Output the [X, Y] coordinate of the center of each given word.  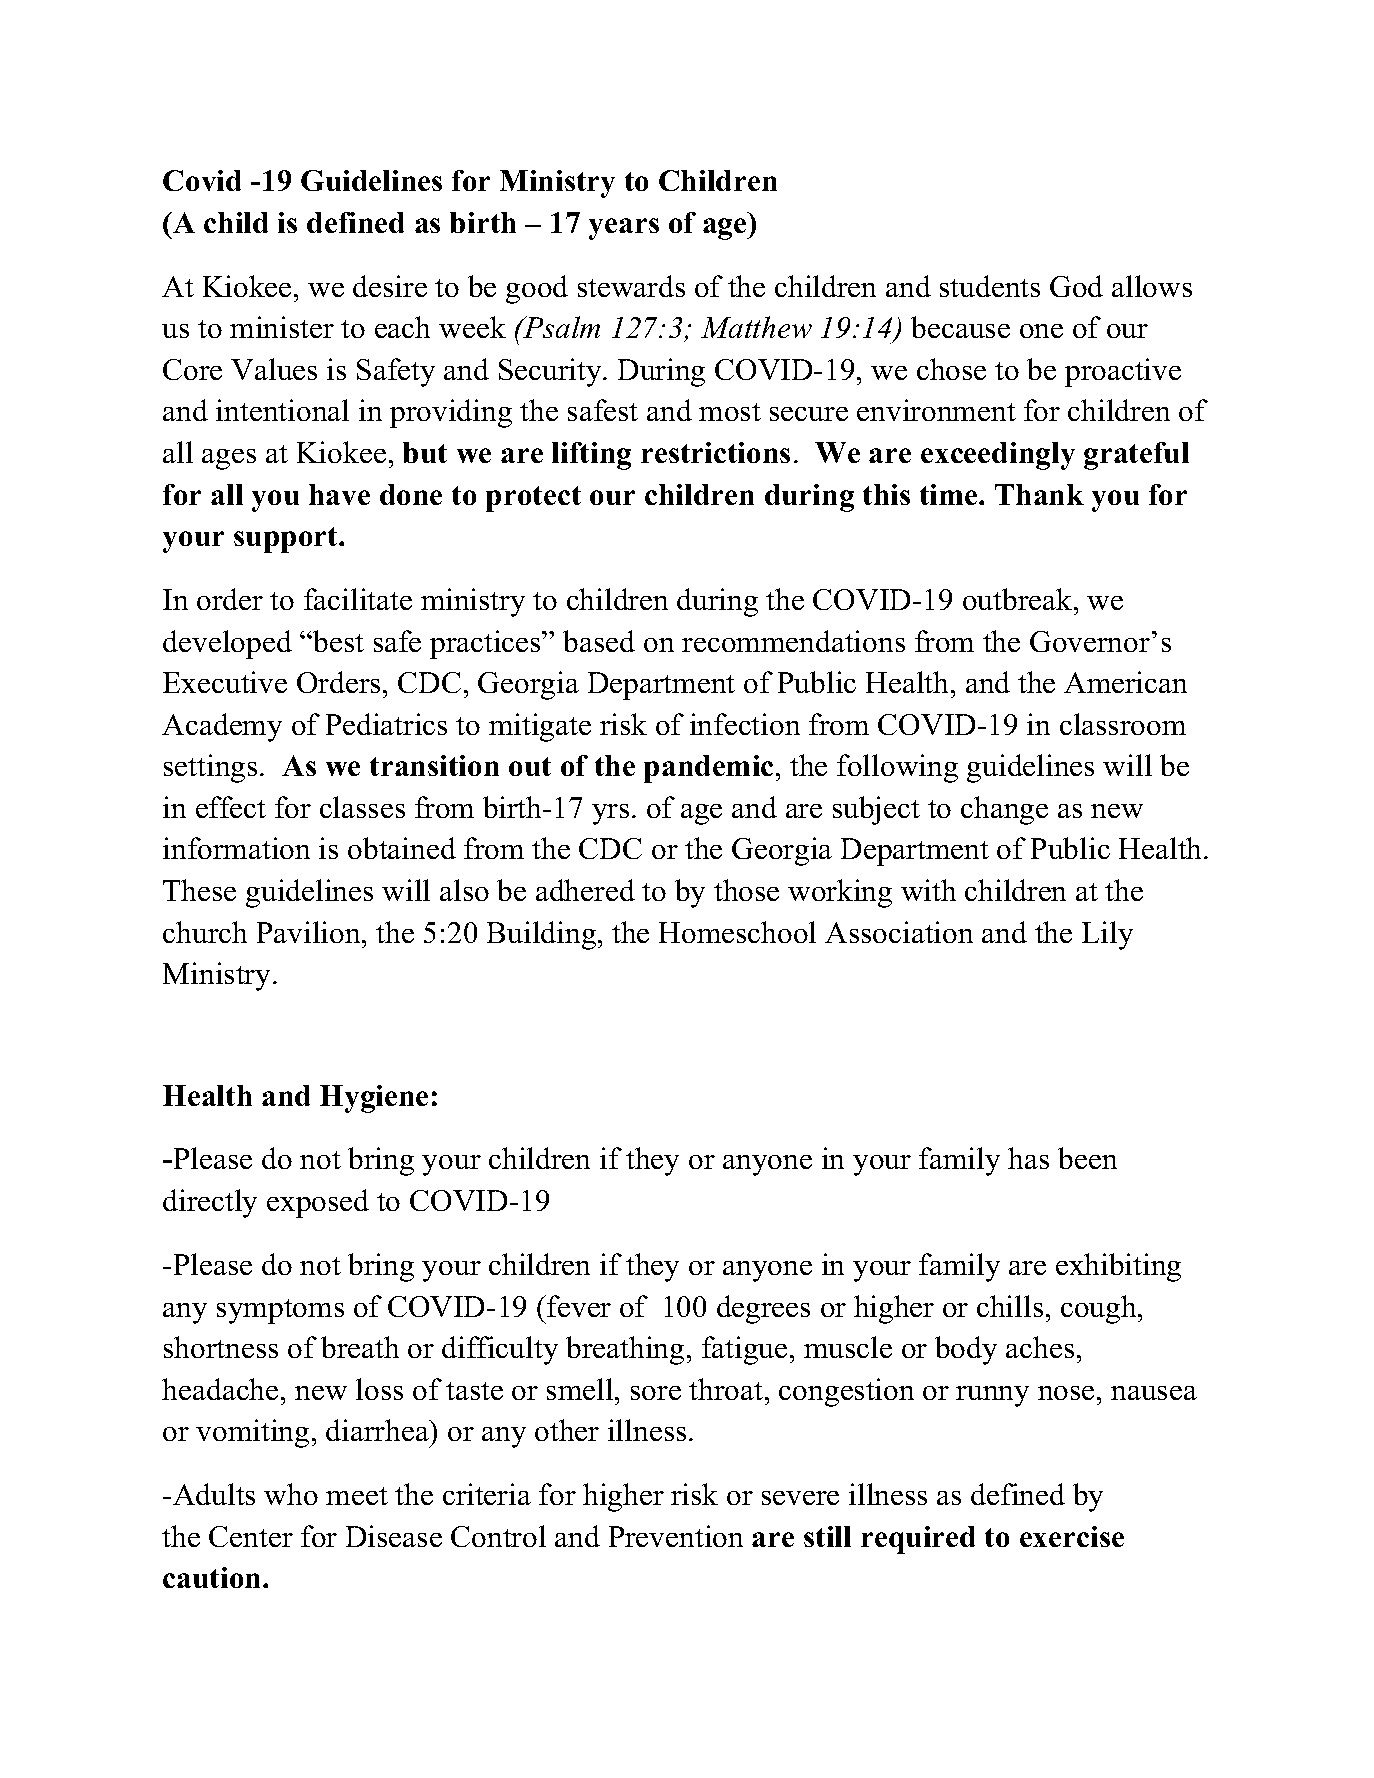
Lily [1107, 935]
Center [251, 1536]
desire [390, 286]
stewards [631, 286]
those [746, 890]
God [1076, 286]
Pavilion [310, 932]
